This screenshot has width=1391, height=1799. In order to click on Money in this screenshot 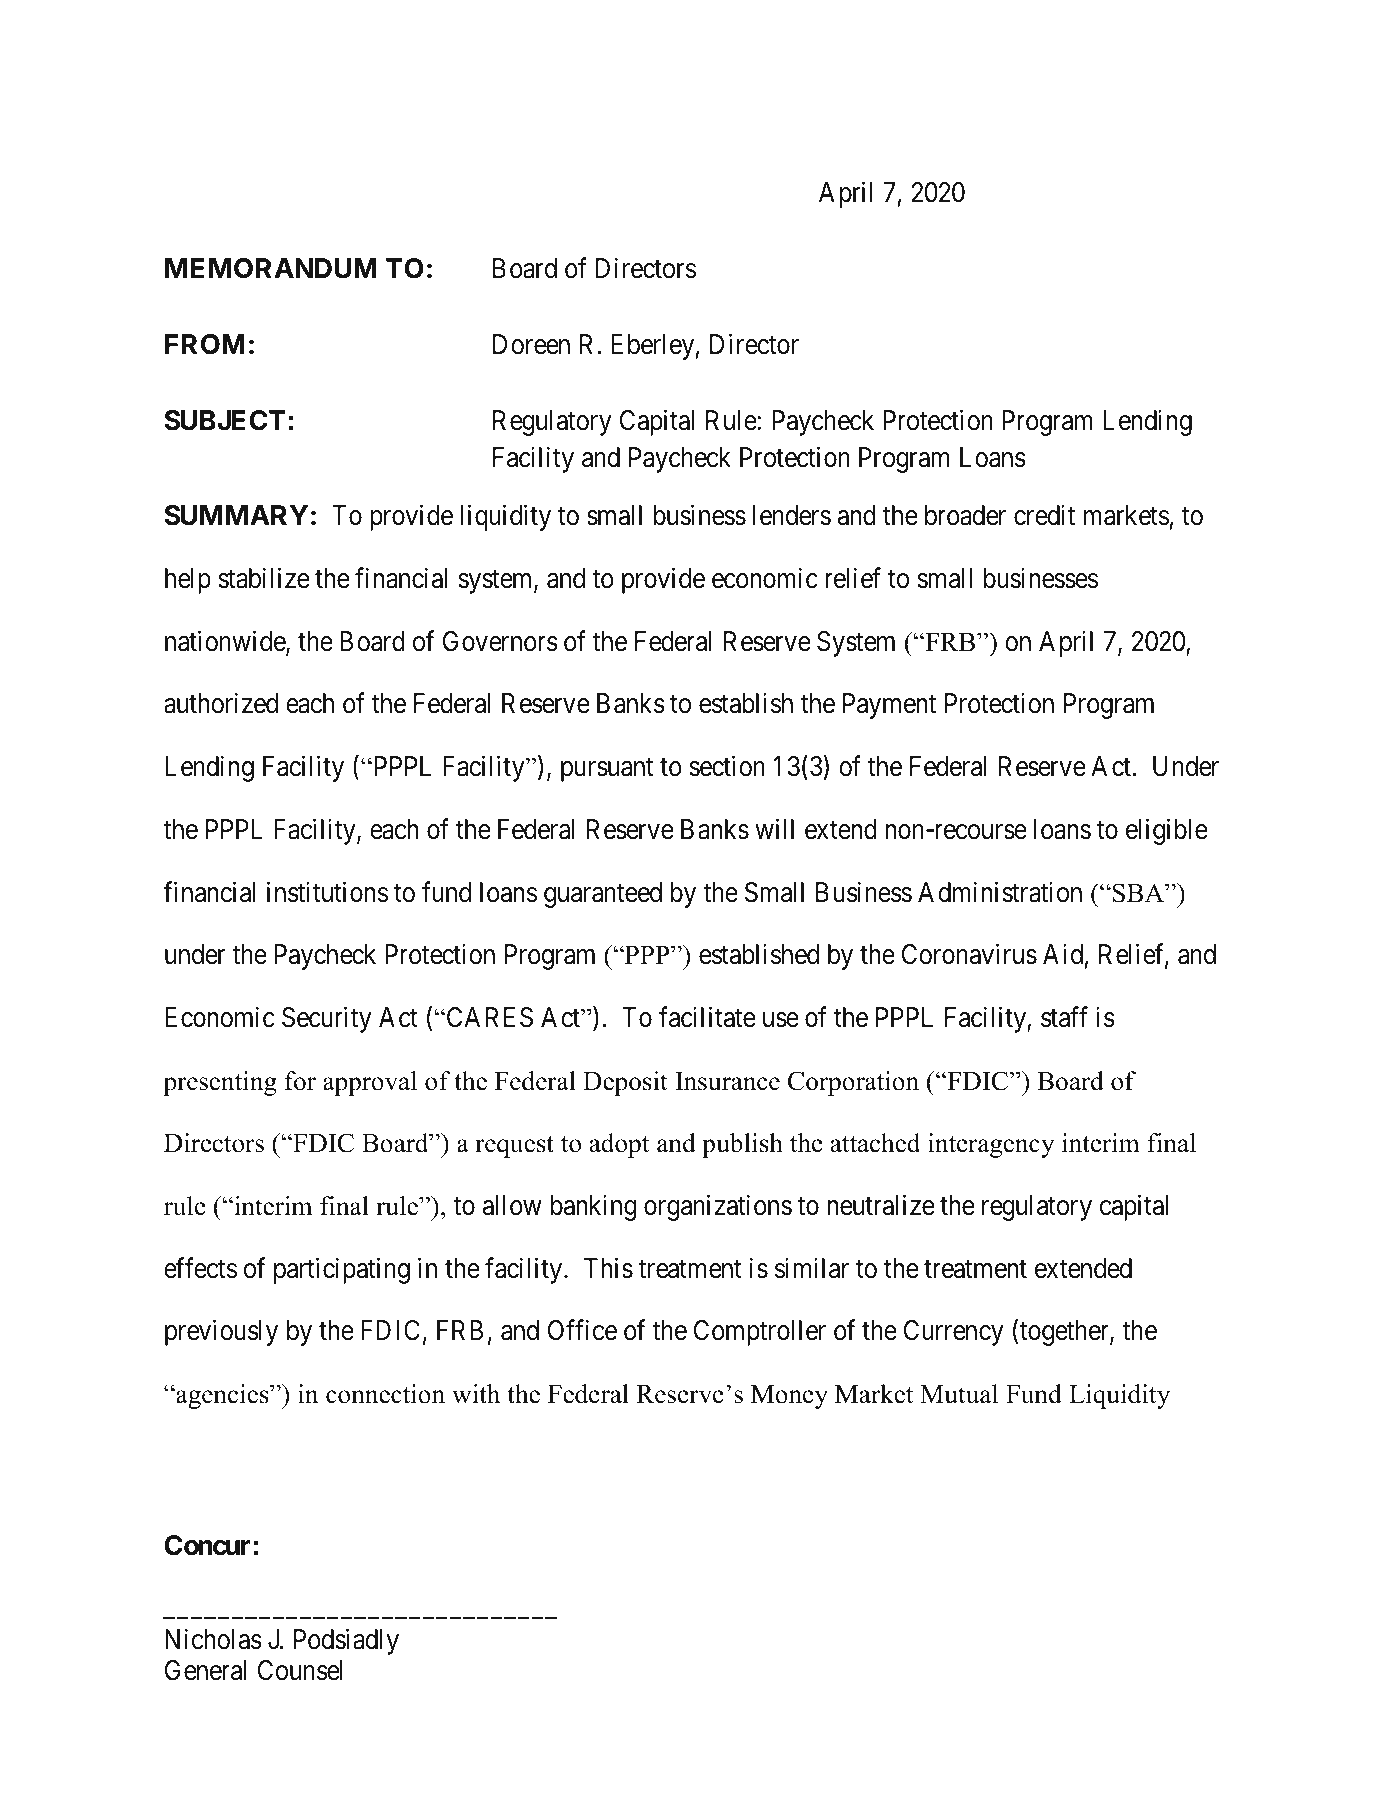, I will do `click(789, 1397)`.
